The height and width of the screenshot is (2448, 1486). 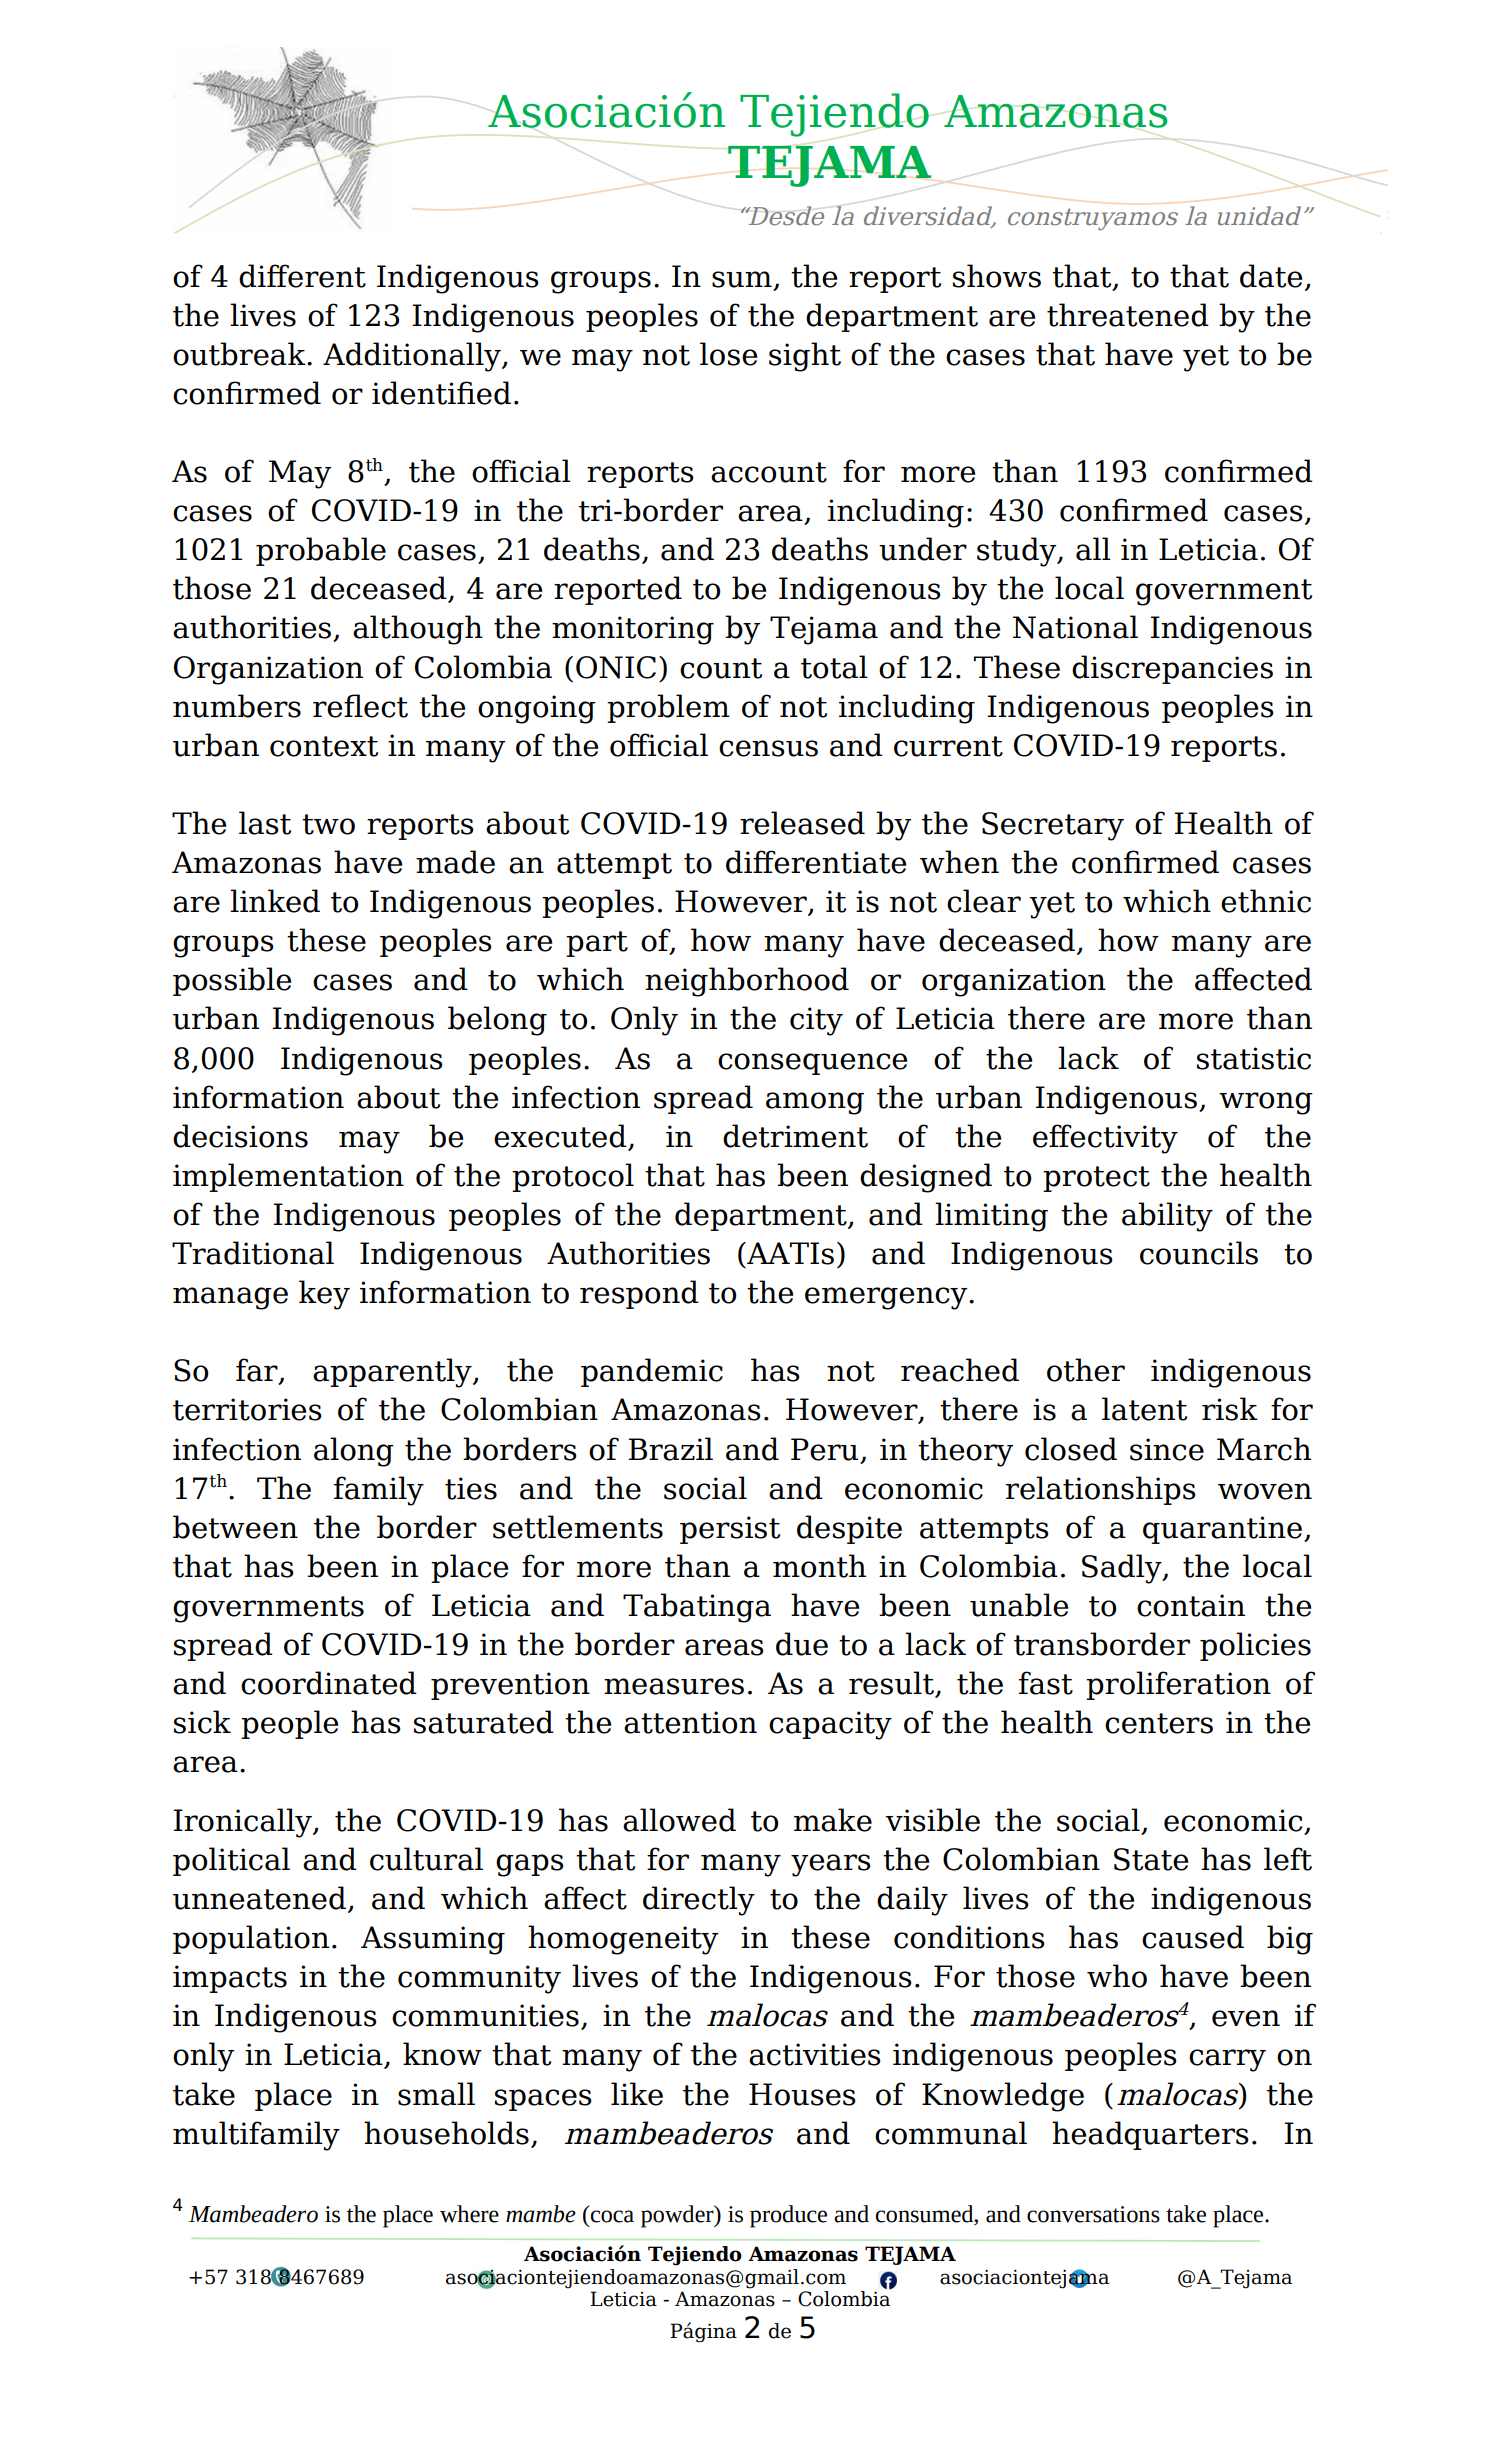 I want to click on between, so click(x=235, y=1527).
